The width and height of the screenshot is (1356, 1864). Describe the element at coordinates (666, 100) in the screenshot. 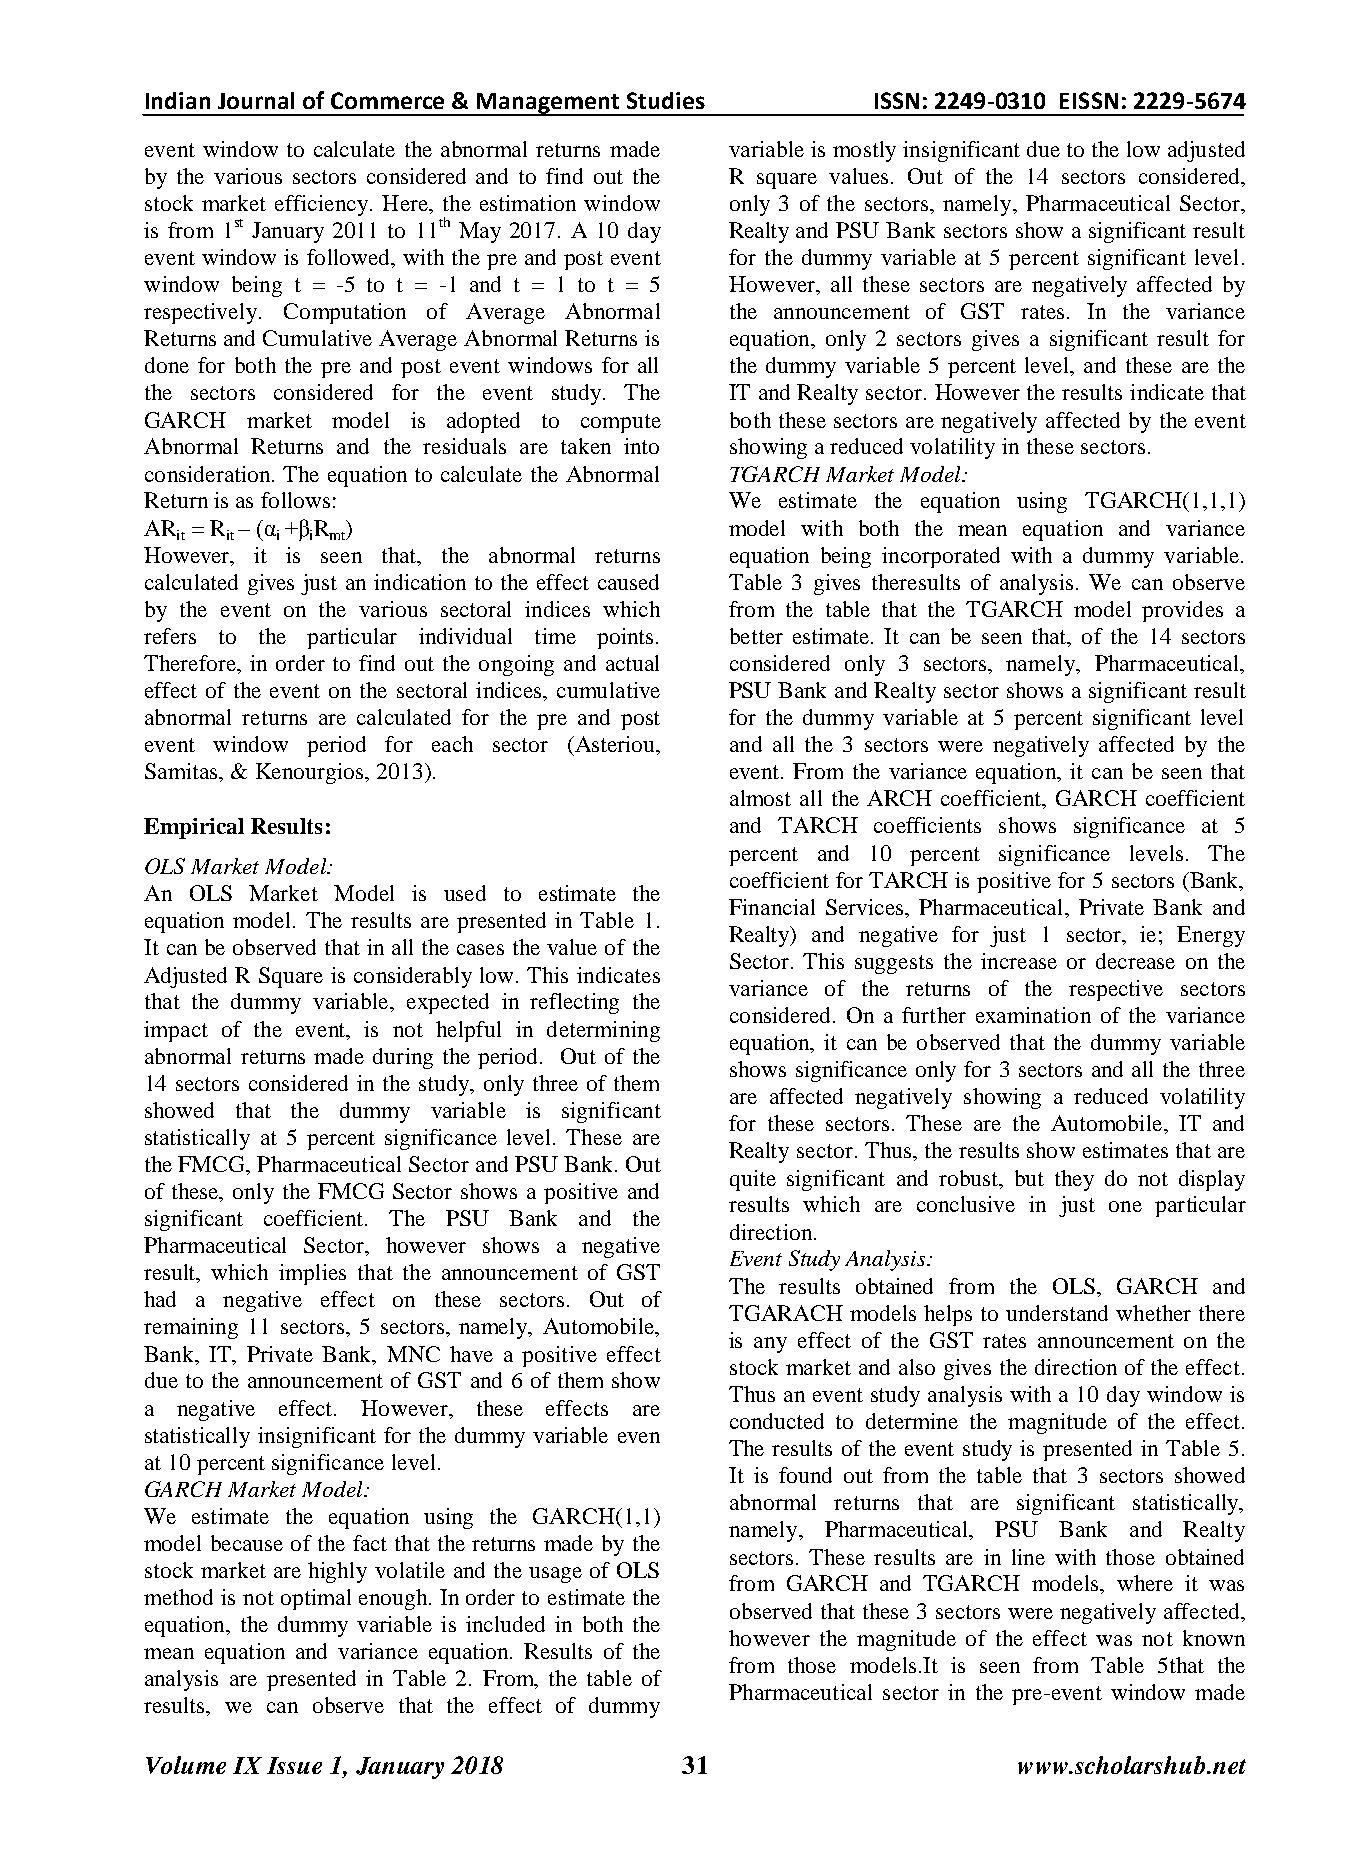

I see `Studies` at that location.
